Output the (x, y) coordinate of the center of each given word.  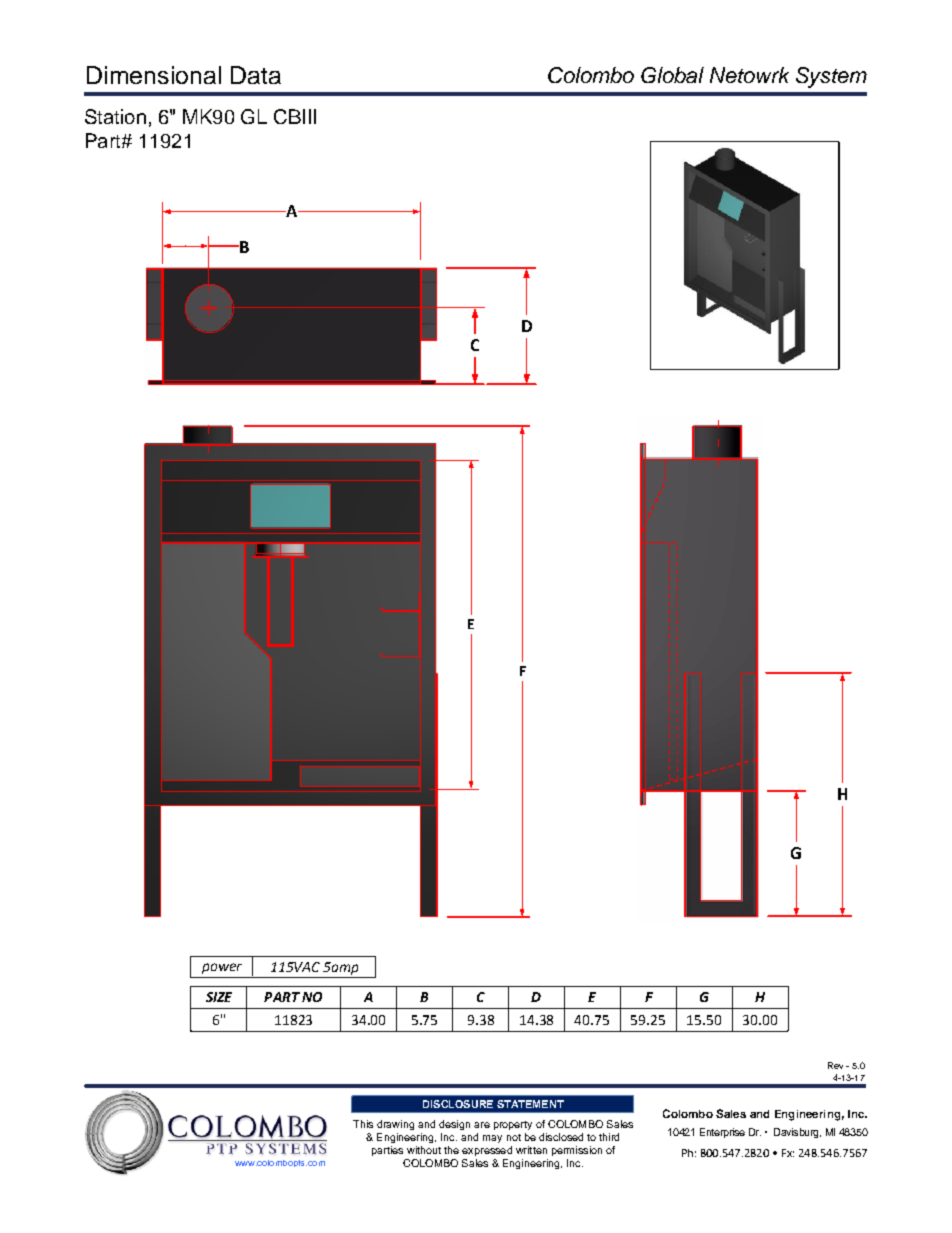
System (831, 77)
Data (256, 75)
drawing (395, 1125)
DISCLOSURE (458, 1104)
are (482, 1125)
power (222, 968)
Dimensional (154, 75)
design (454, 1125)
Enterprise (722, 1133)
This (363, 1124)
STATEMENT (530, 1104)
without (424, 1150)
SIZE (219, 997)
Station (115, 116)
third (609, 1137)
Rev (835, 1065)
